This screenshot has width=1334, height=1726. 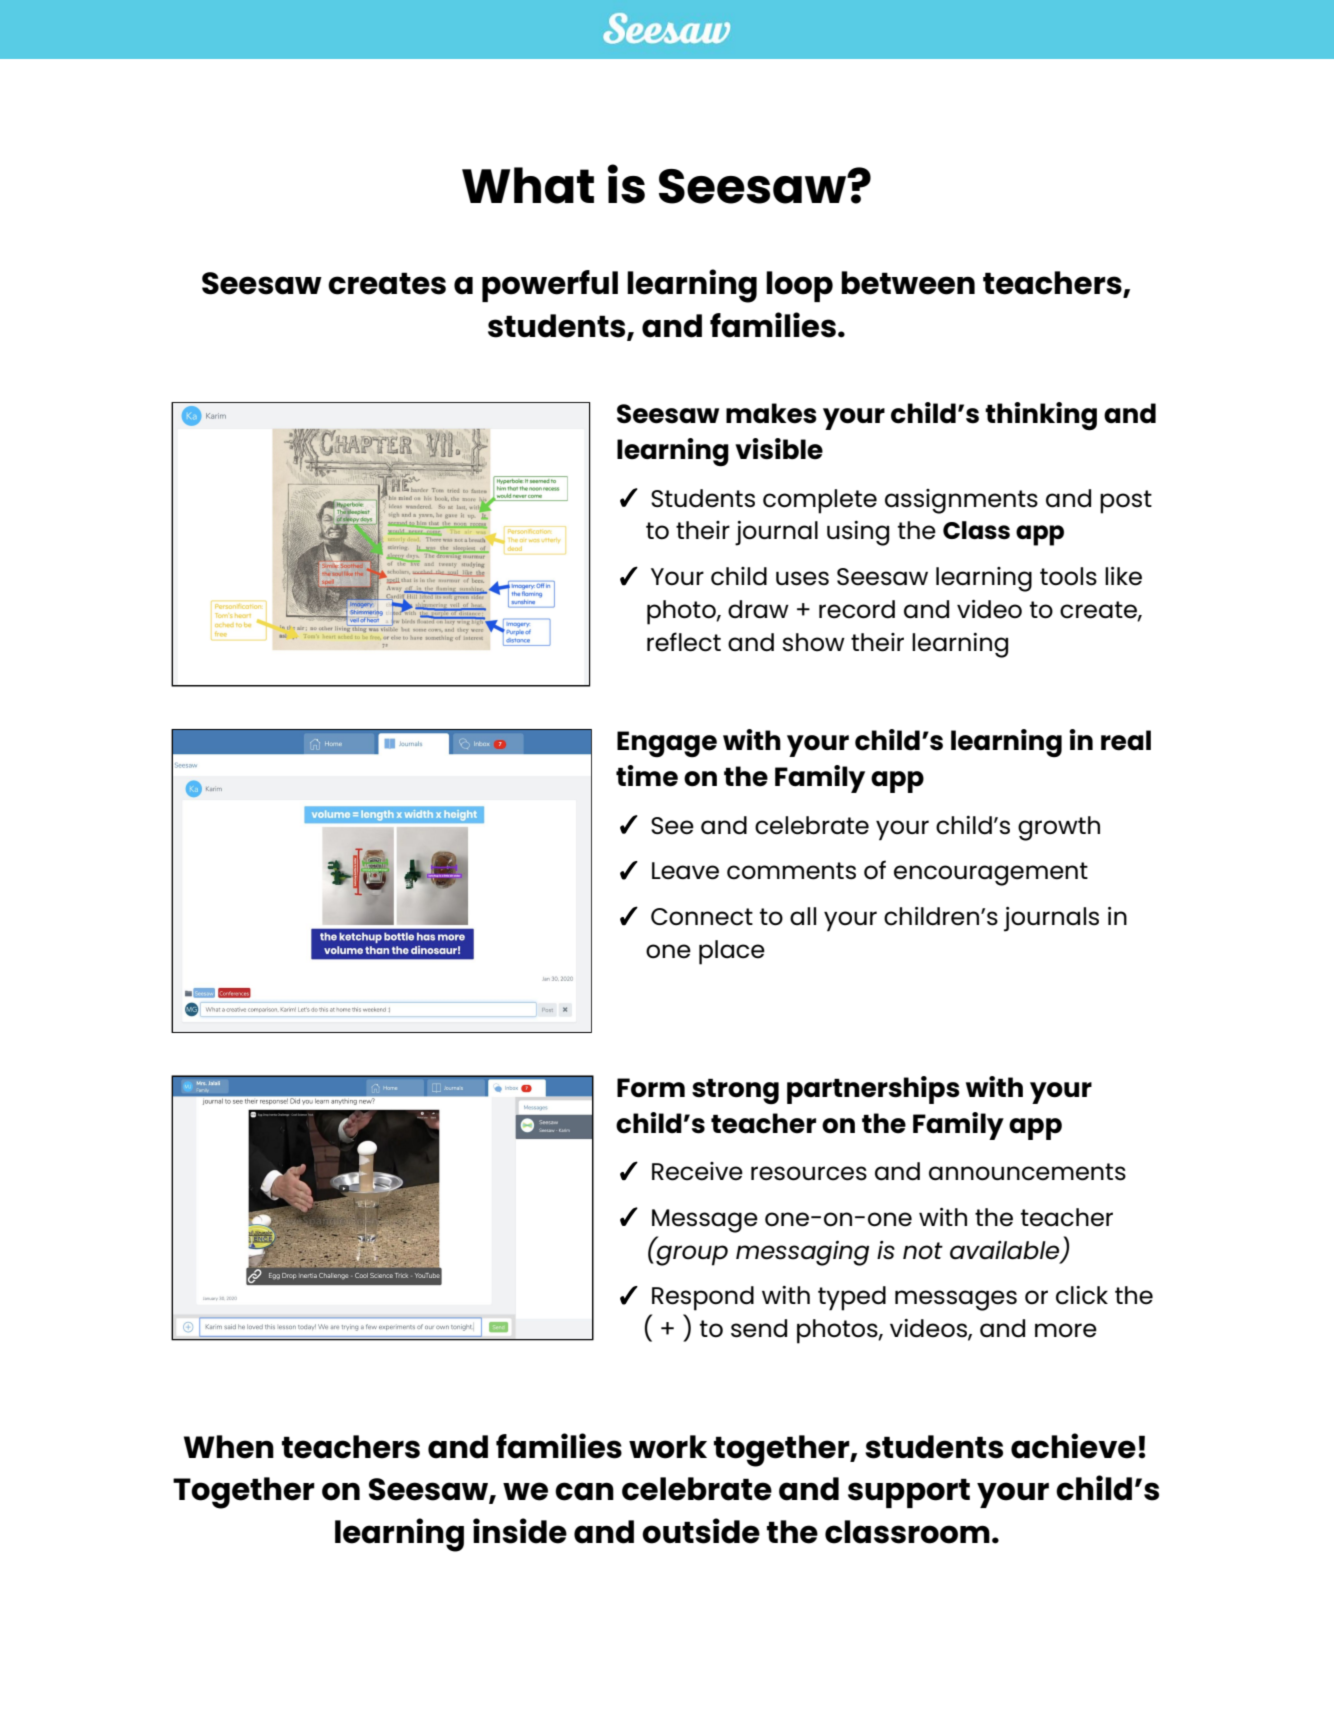 What do you see at coordinates (701, 1531) in the screenshot?
I see `outside` at bounding box center [701, 1531].
